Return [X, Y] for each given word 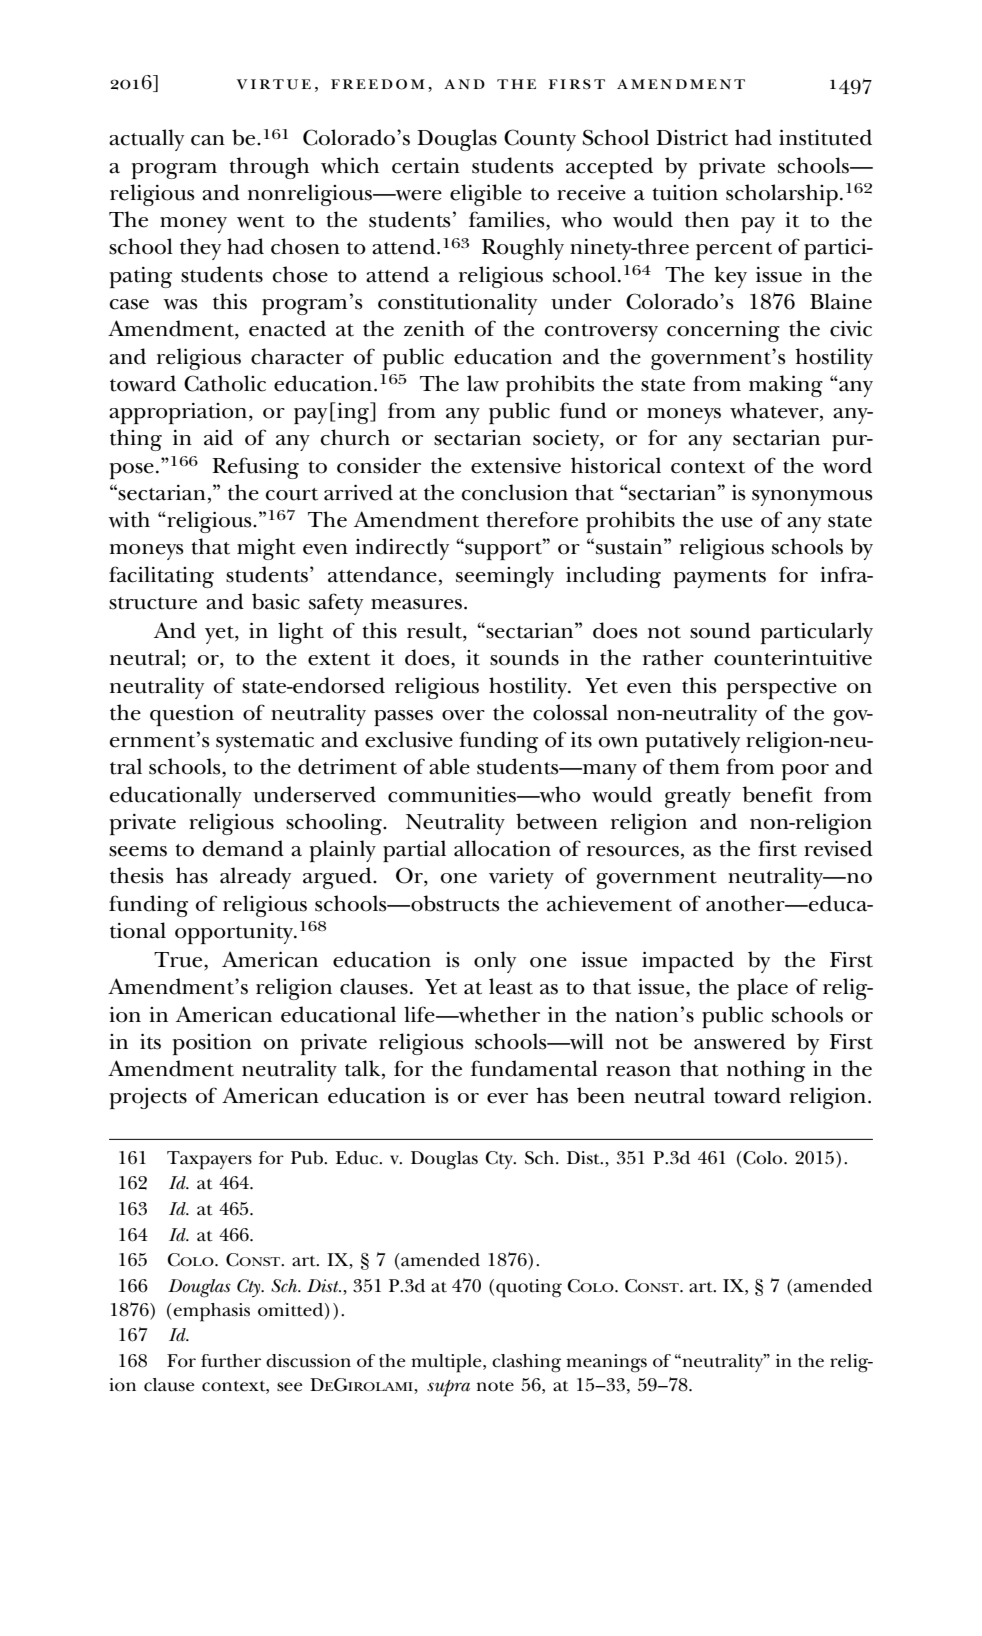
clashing [526, 1363]
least [511, 986]
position [212, 1044]
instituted [825, 137]
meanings [606, 1363]
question [192, 715]
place [762, 989]
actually [146, 140]
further [231, 1361]
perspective [782, 688]
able [449, 766]
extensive [516, 466]
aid [218, 437]
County [540, 140]
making [786, 386]
